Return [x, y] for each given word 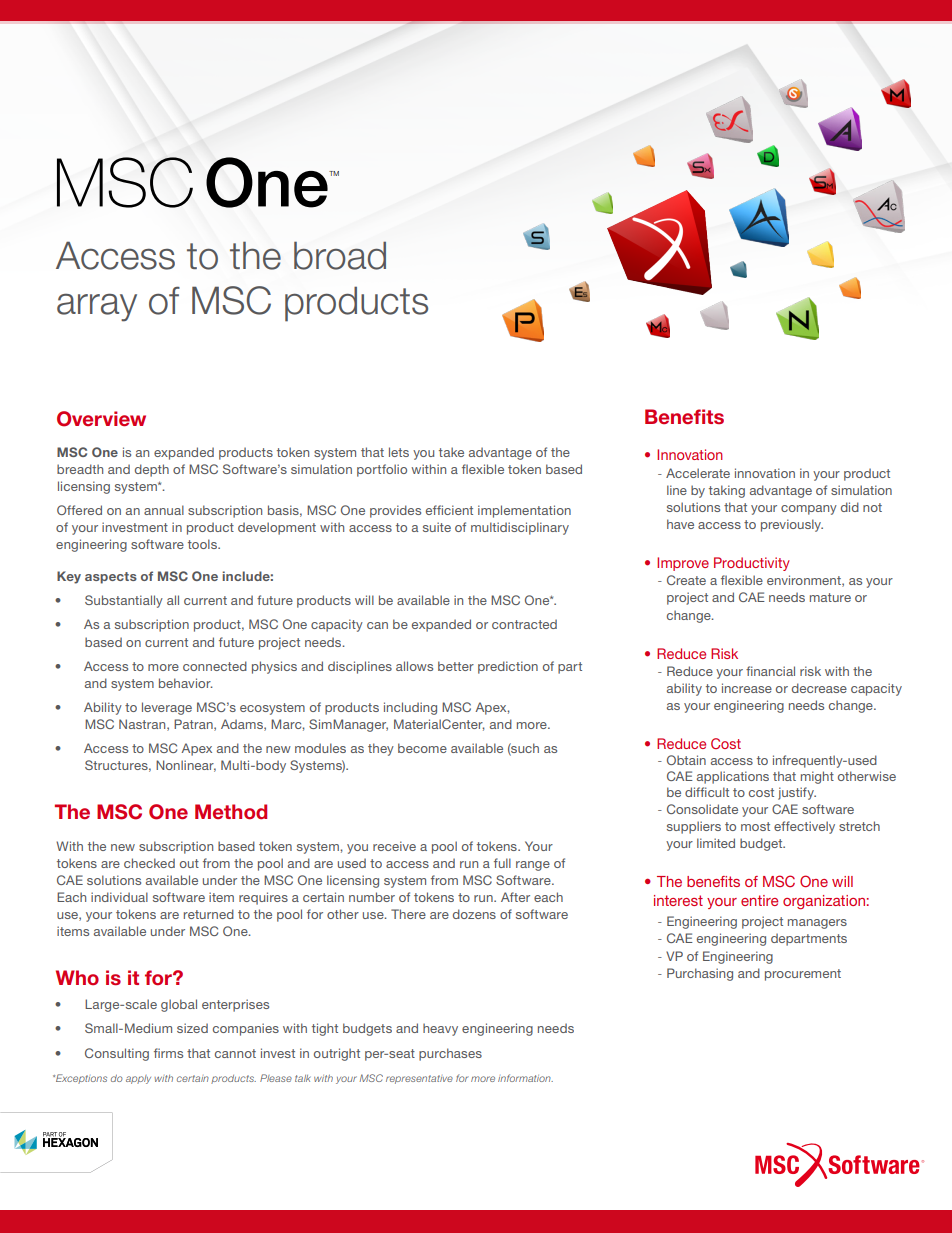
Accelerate [698, 473]
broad [340, 255]
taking [727, 491]
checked [149, 863]
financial [770, 671]
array [97, 307]
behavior [186, 683]
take [451, 452]
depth [152, 470]
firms [168, 1053]
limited [716, 843]
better [456, 666]
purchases [450, 1054]
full [502, 863]
